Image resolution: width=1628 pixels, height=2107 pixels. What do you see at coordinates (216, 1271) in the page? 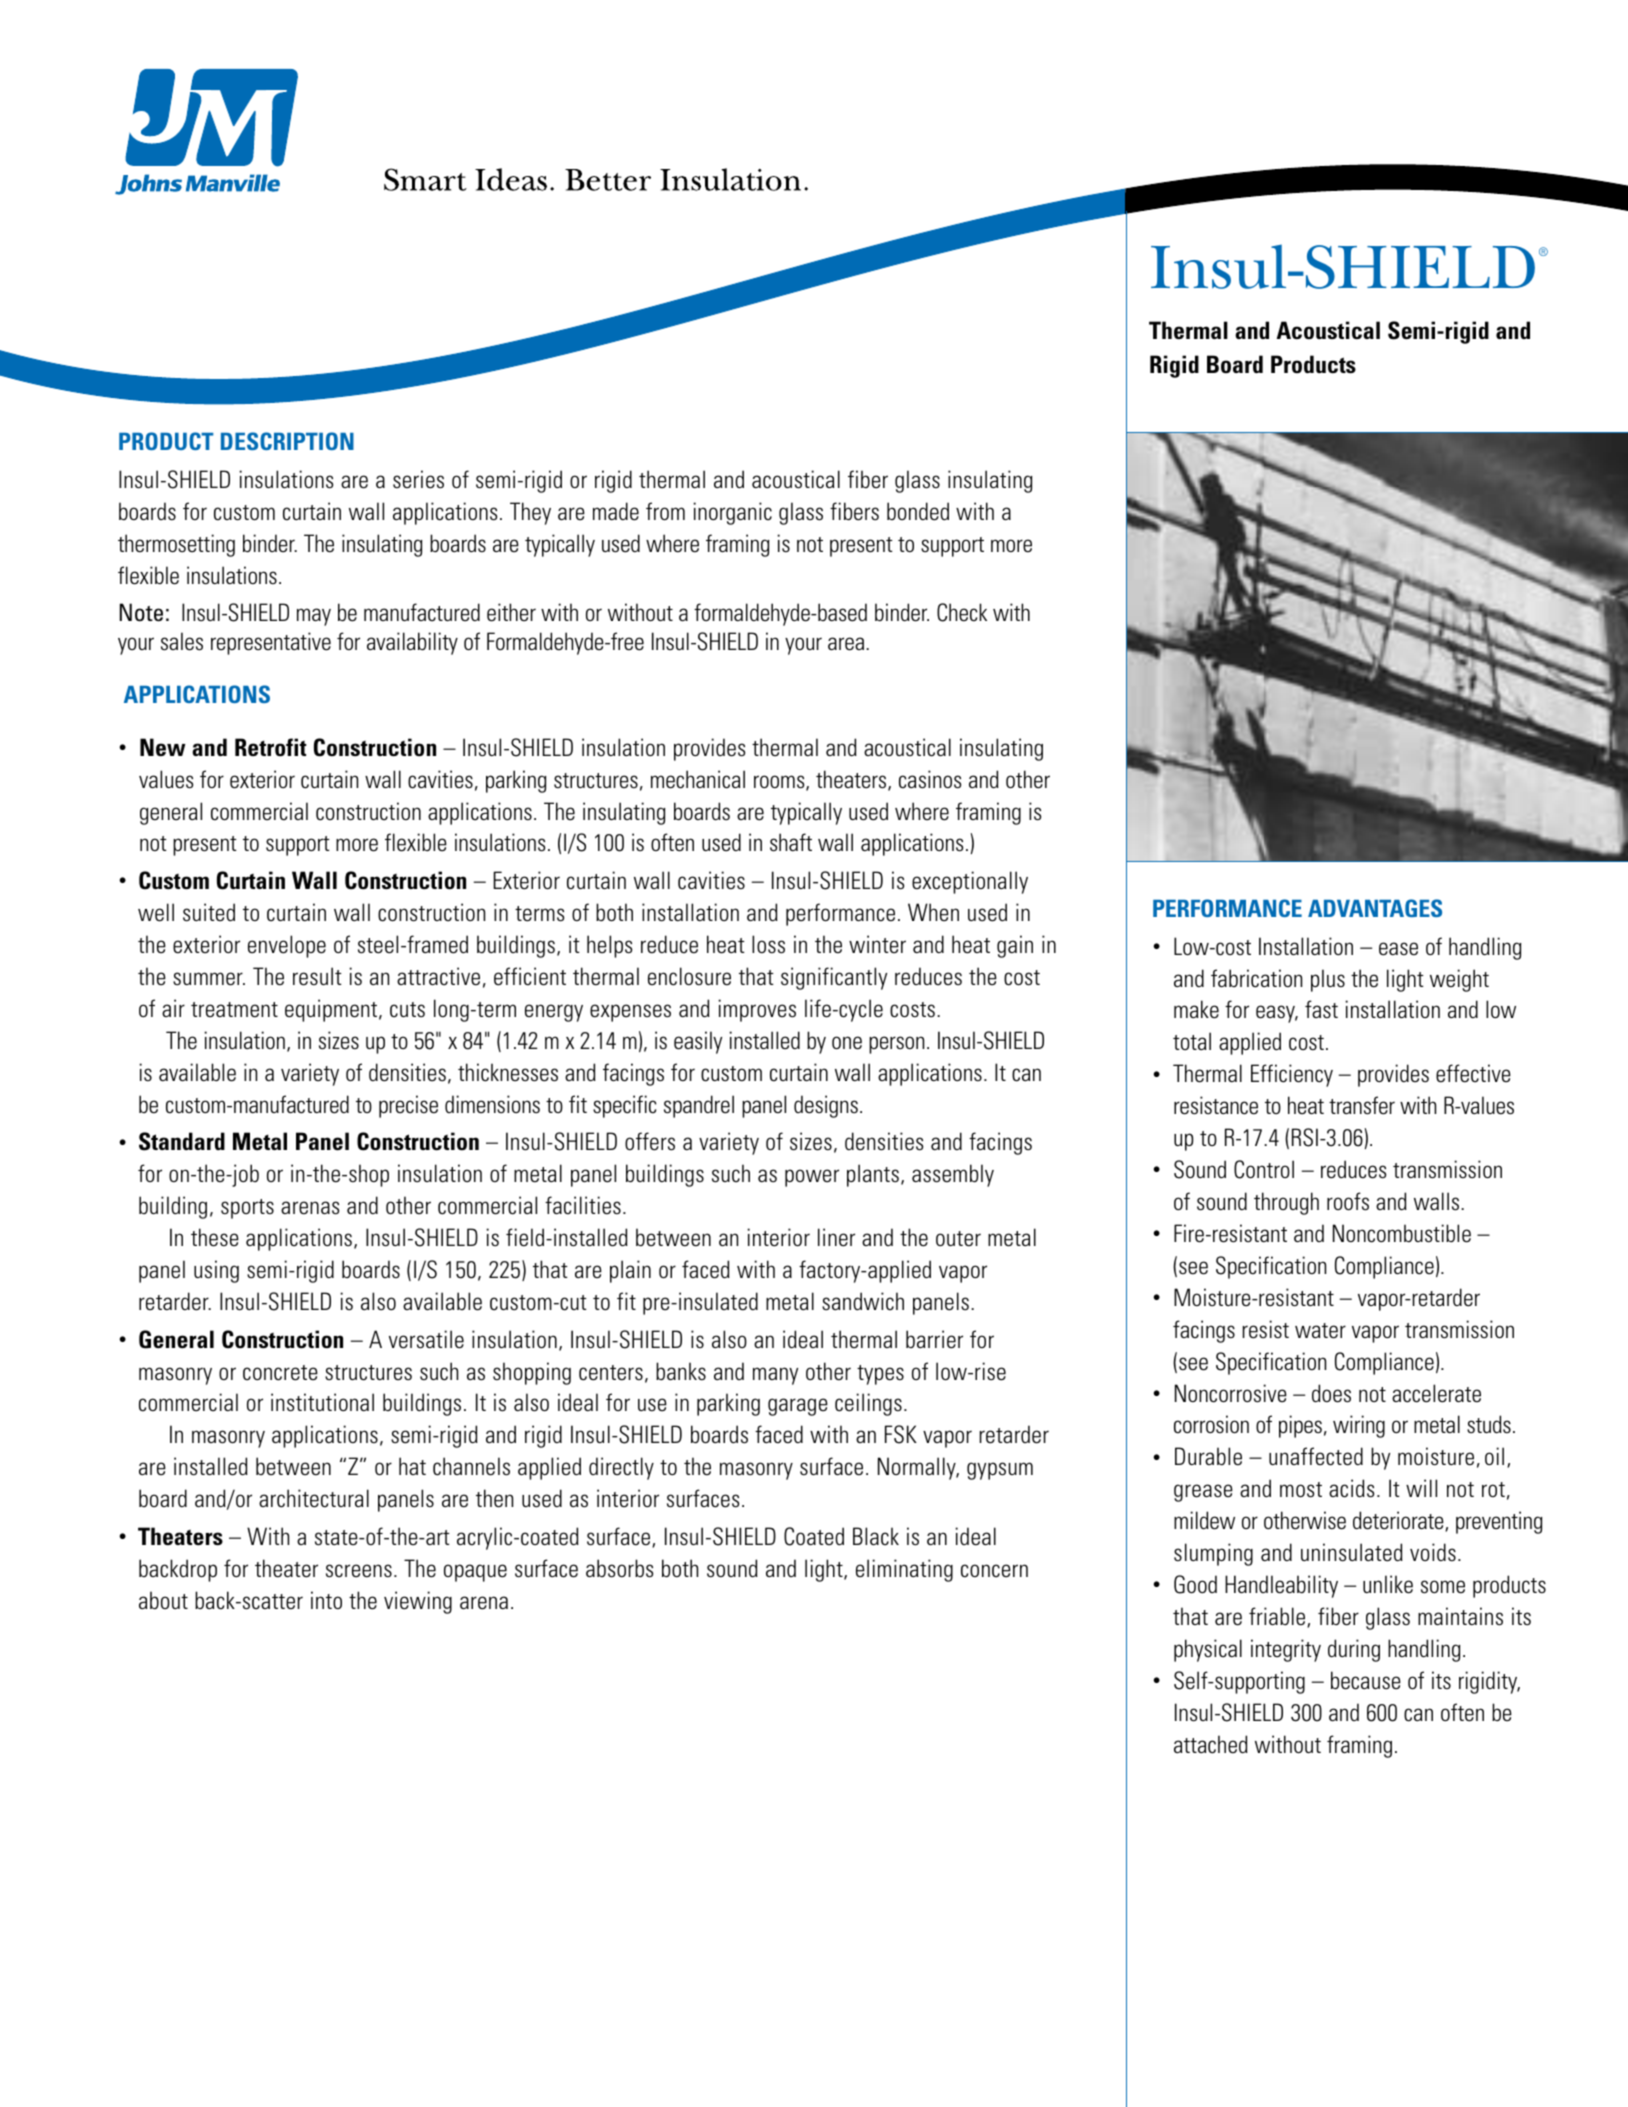
I see `using` at bounding box center [216, 1271].
